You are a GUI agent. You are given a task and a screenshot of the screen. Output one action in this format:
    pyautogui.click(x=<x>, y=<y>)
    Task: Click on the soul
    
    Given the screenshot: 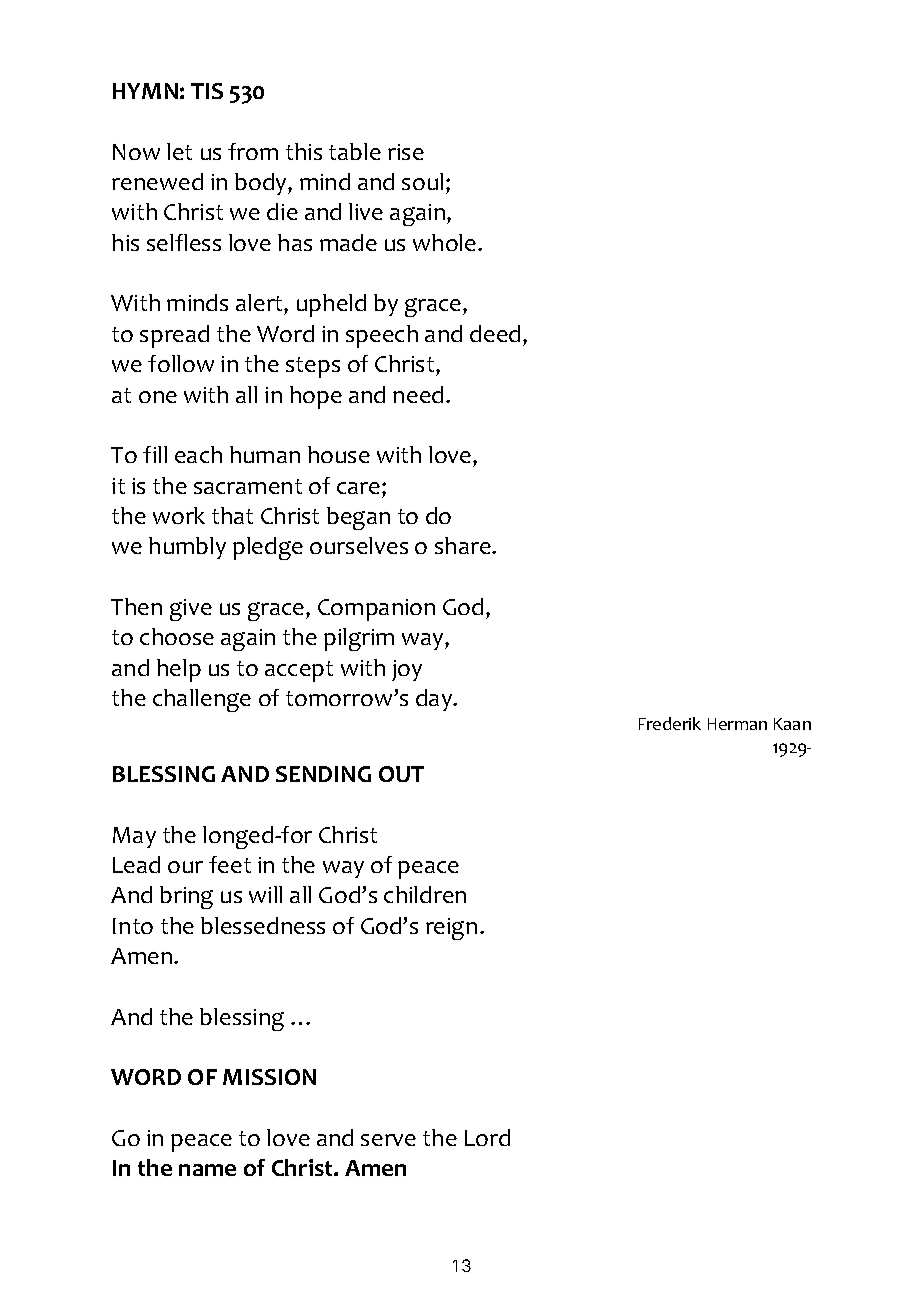 What is the action you would take?
    pyautogui.click(x=422, y=181)
